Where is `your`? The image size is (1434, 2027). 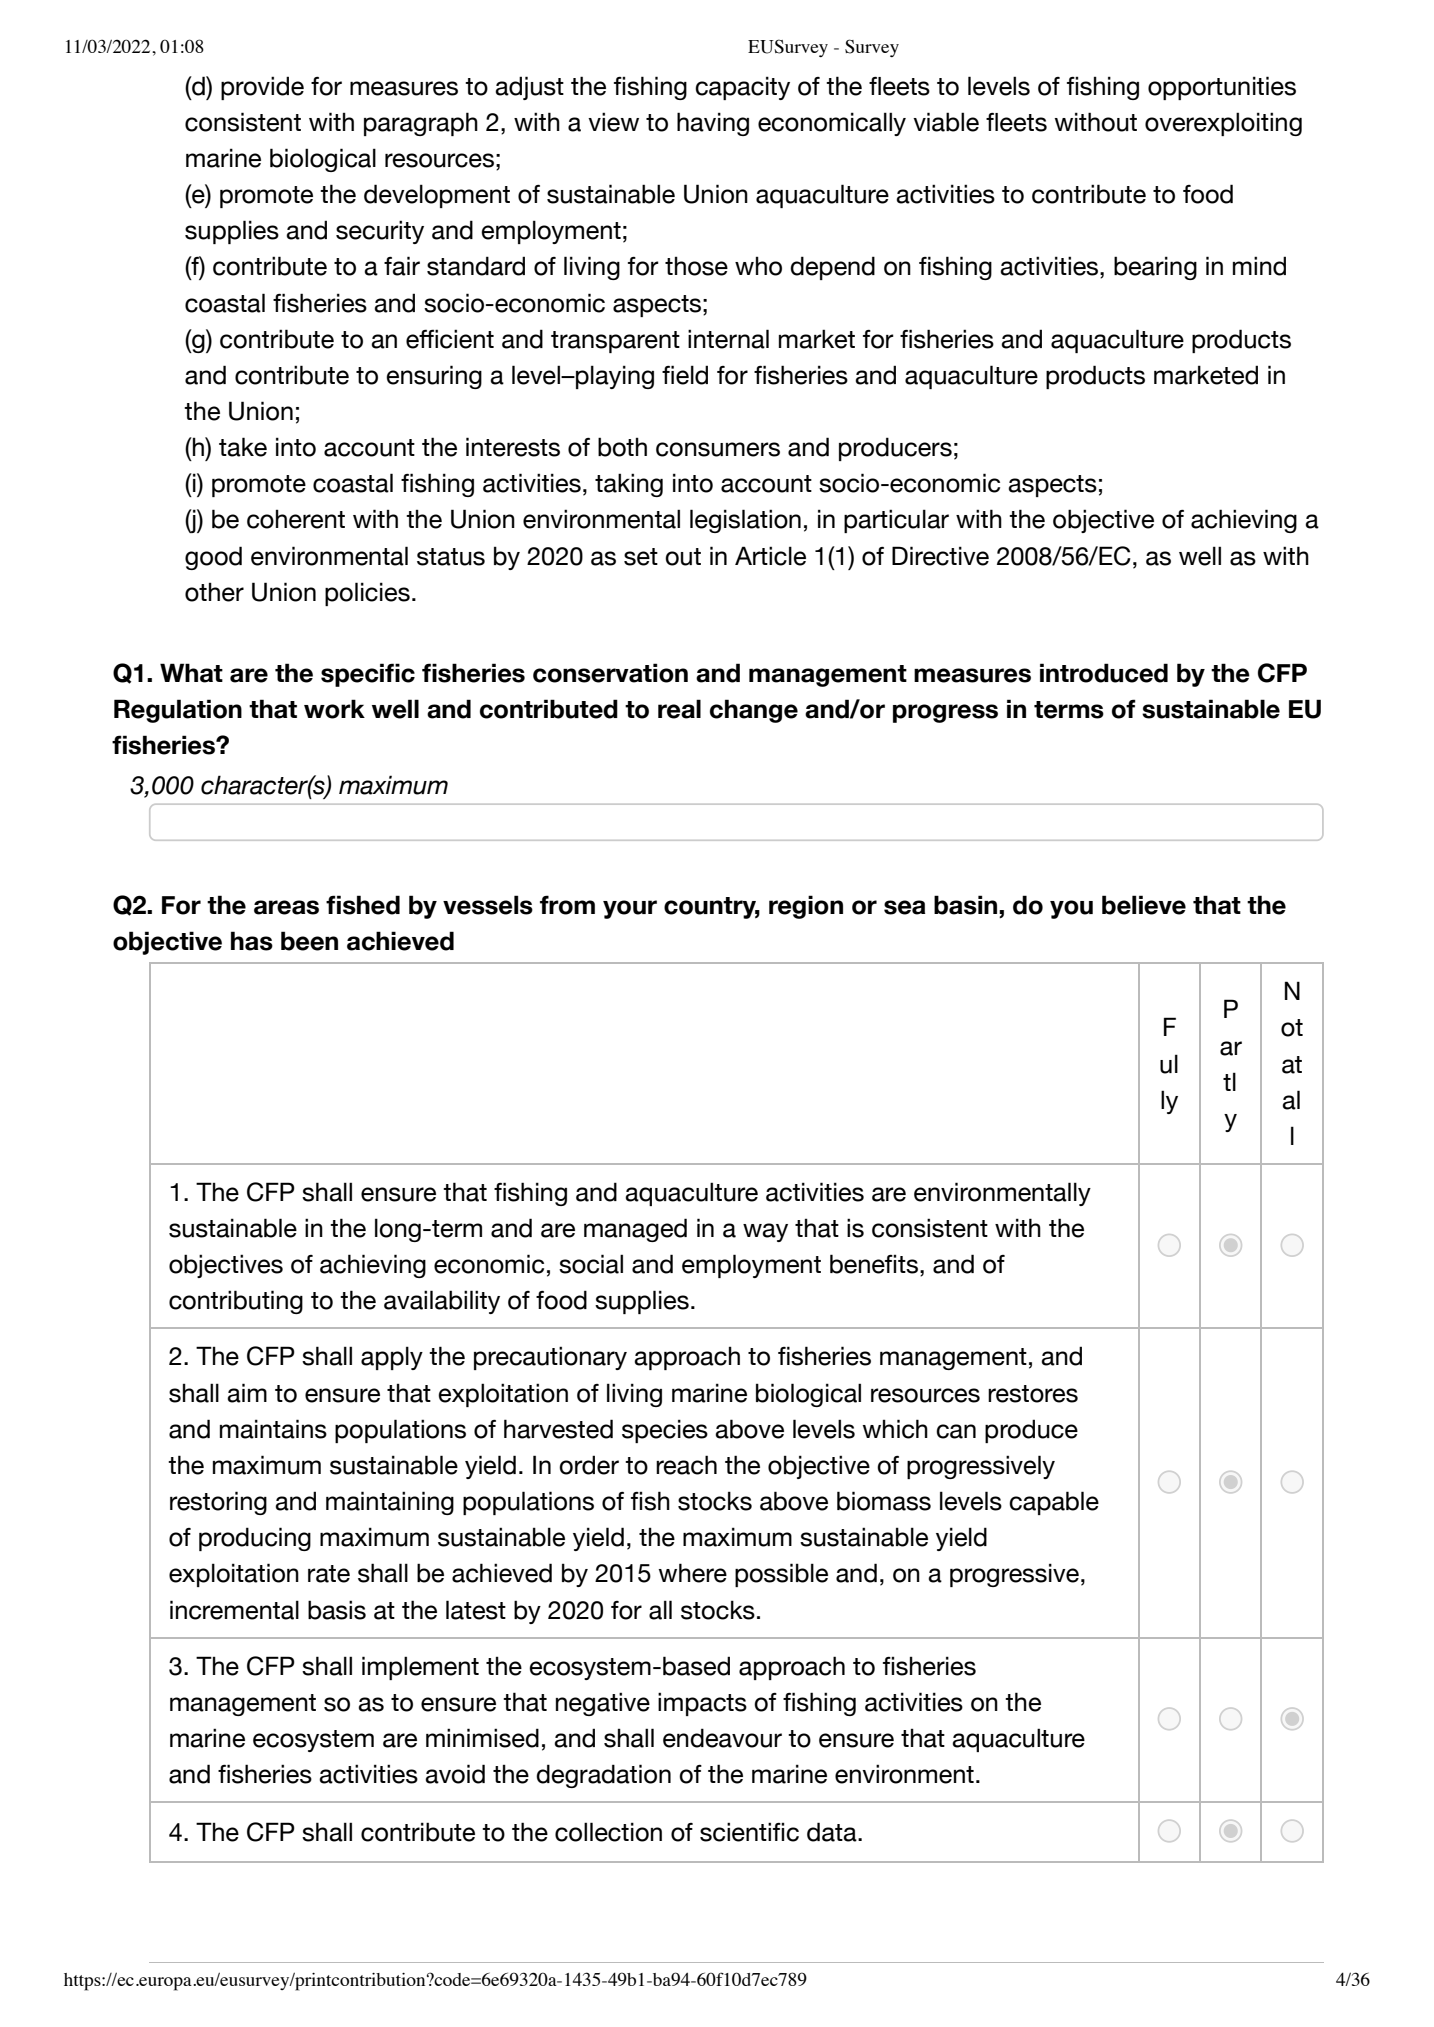 your is located at coordinates (630, 909).
